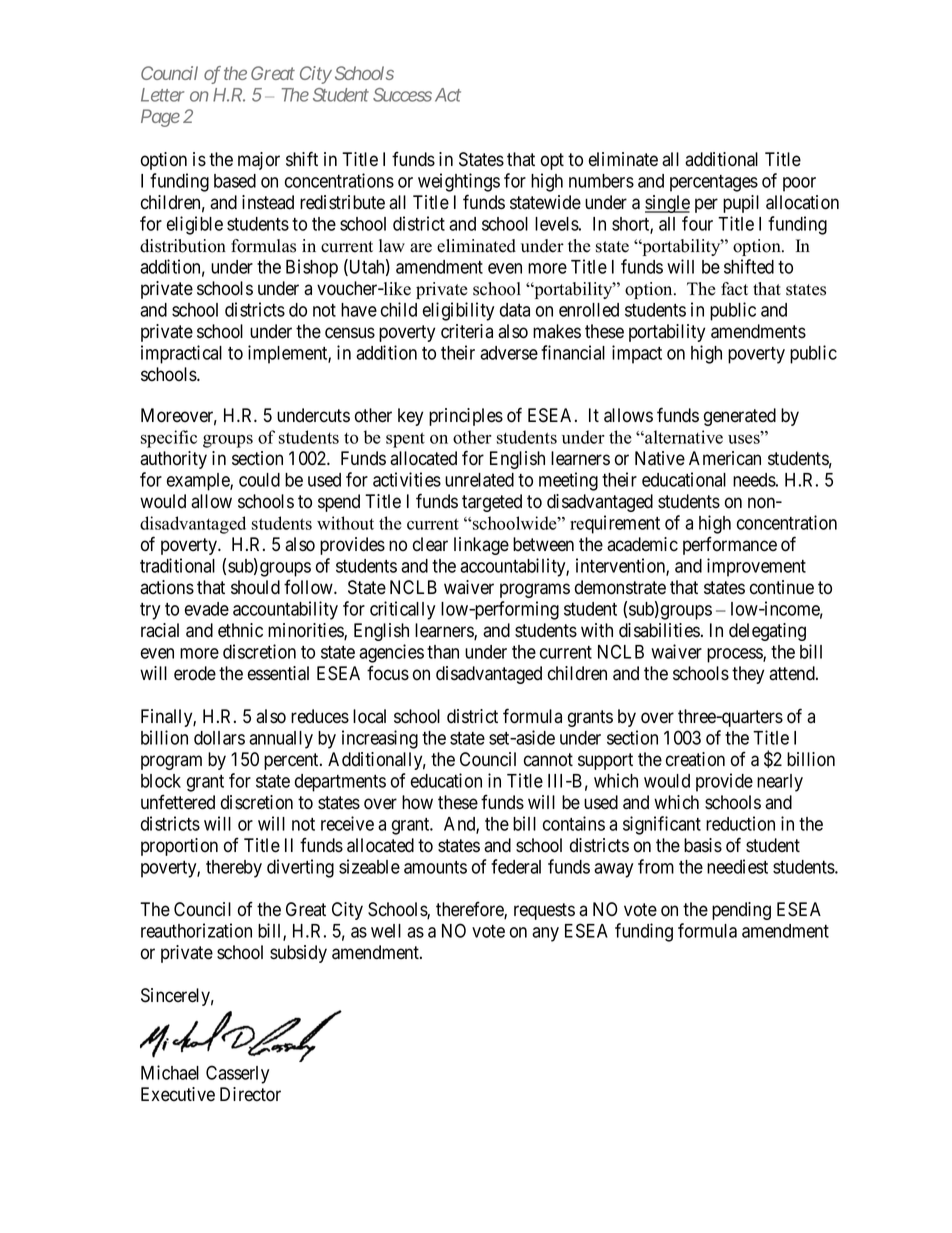 Image resolution: width=952 pixels, height=1233 pixels. I want to click on American, so click(725, 458).
